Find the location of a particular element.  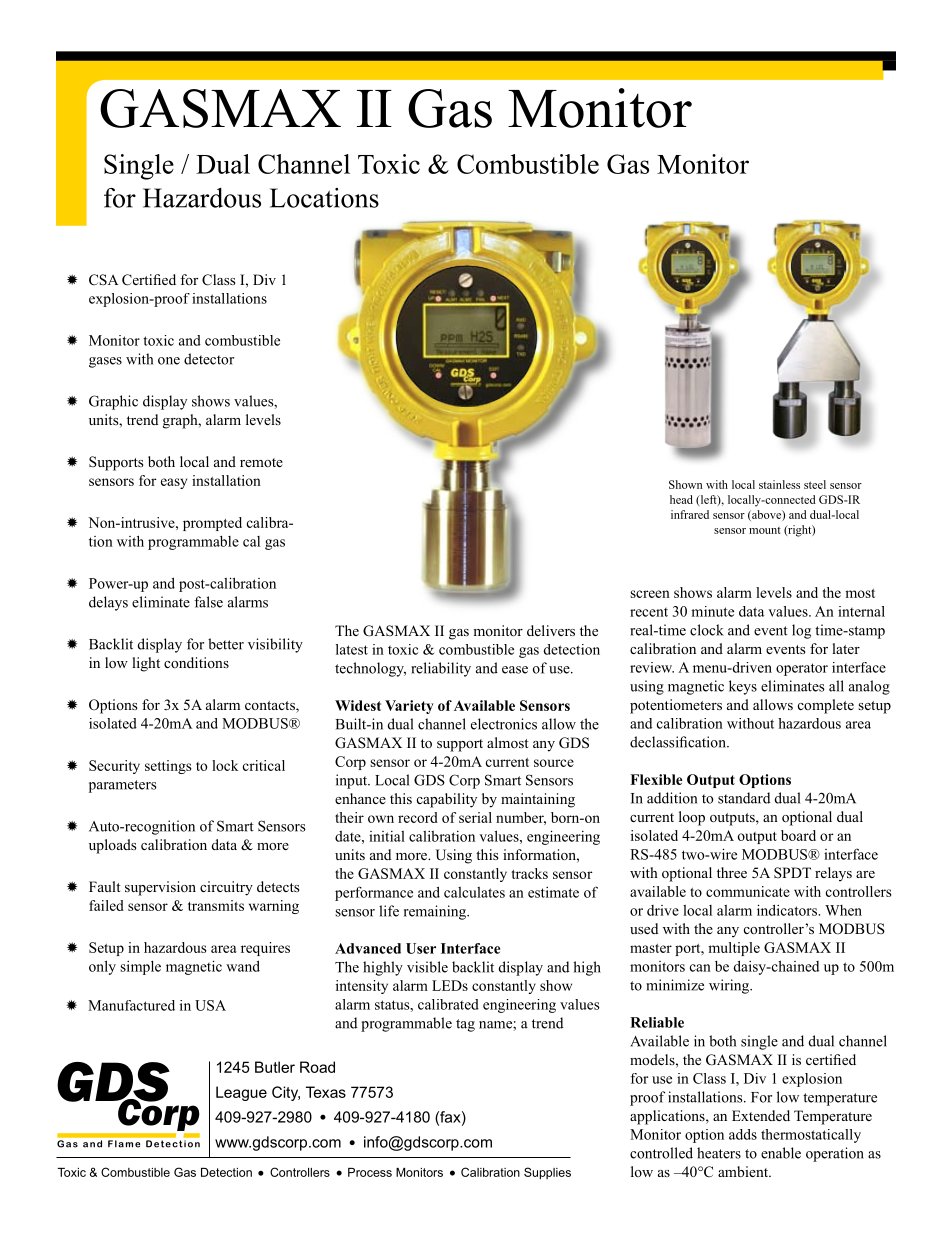

settings is located at coordinates (168, 767).
